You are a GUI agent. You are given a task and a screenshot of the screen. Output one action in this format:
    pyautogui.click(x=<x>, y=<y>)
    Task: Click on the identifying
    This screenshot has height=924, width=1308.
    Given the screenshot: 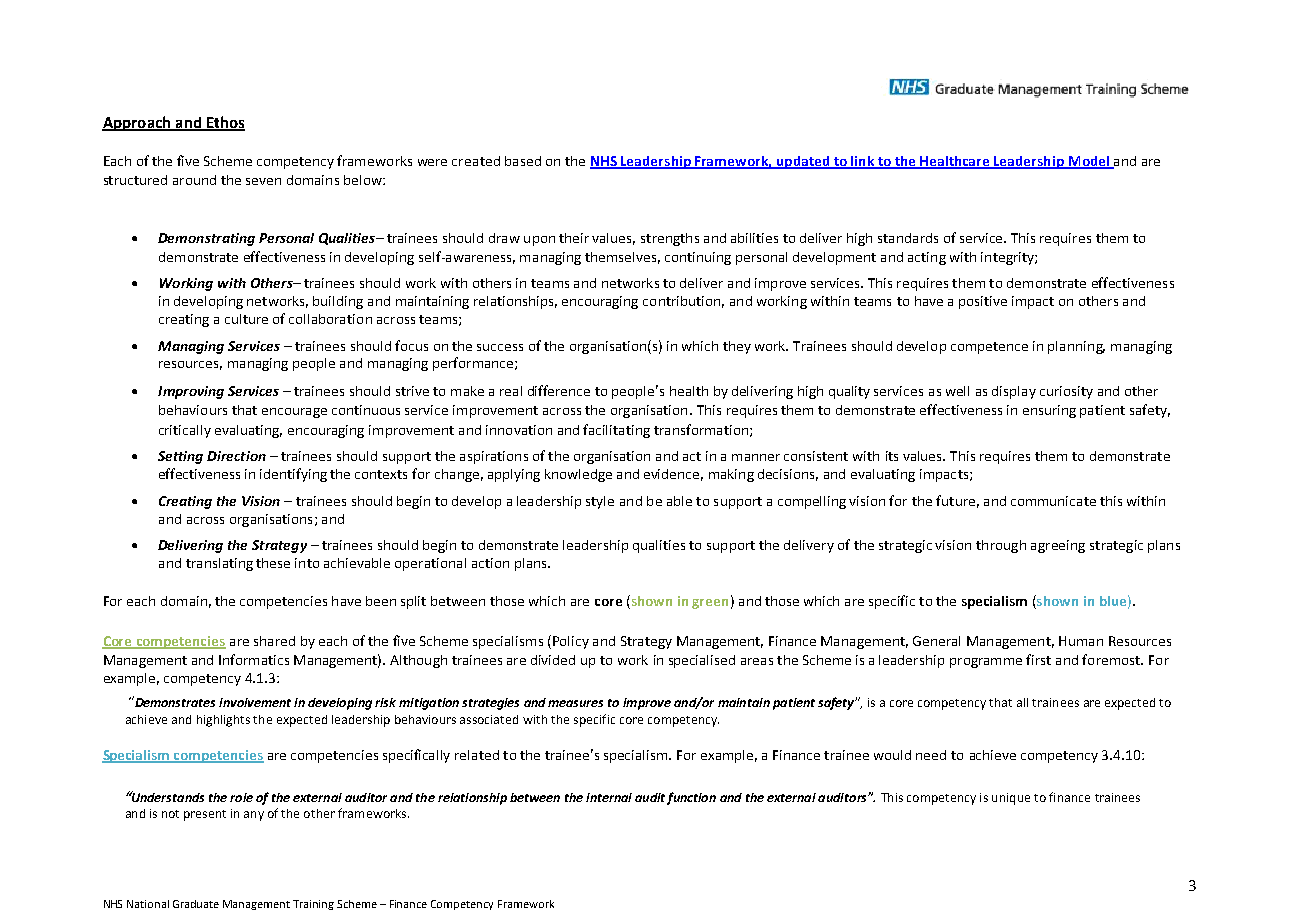 What is the action you would take?
    pyautogui.click(x=293, y=475)
